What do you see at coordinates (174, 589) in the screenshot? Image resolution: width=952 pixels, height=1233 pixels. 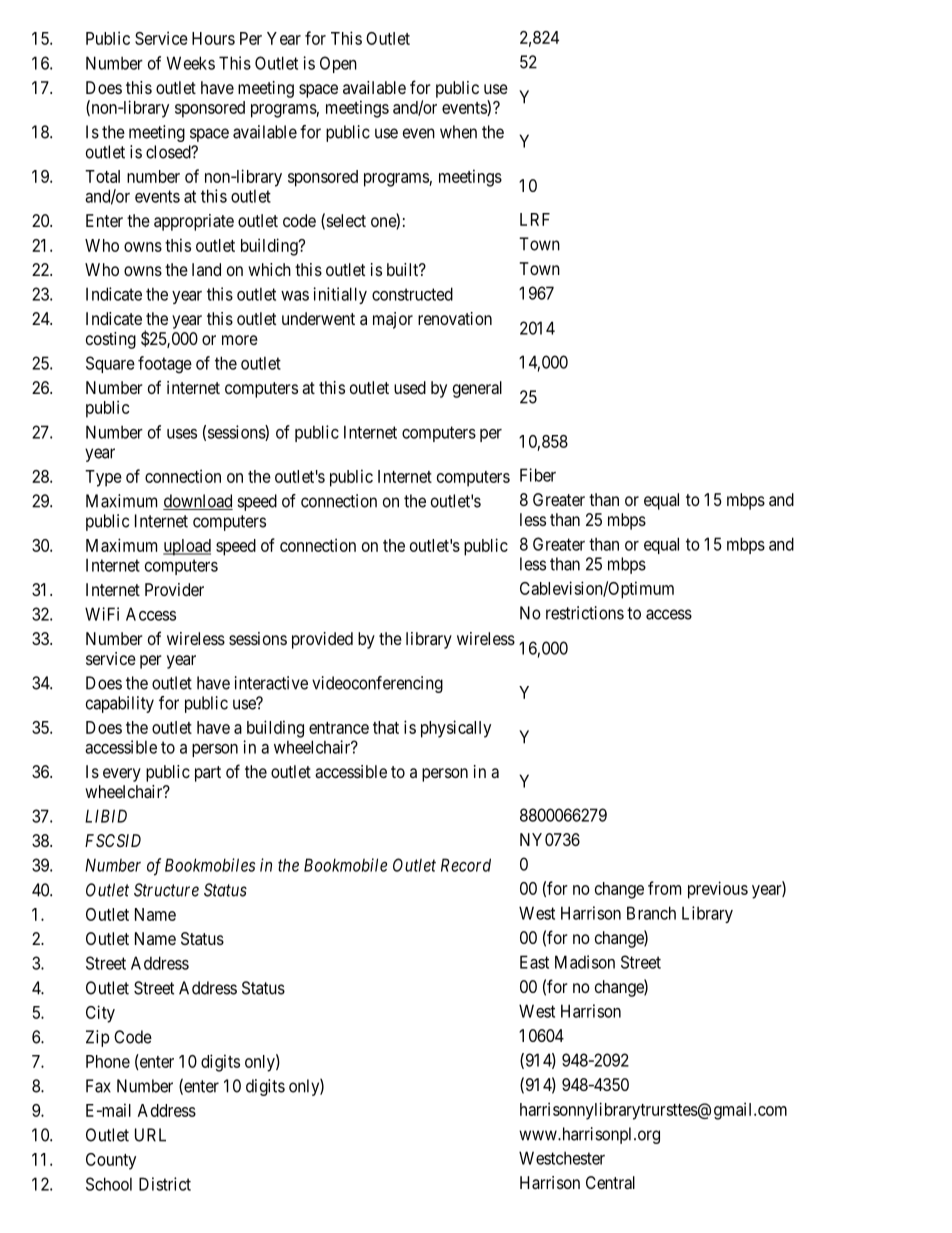 I see `Provider` at bounding box center [174, 589].
